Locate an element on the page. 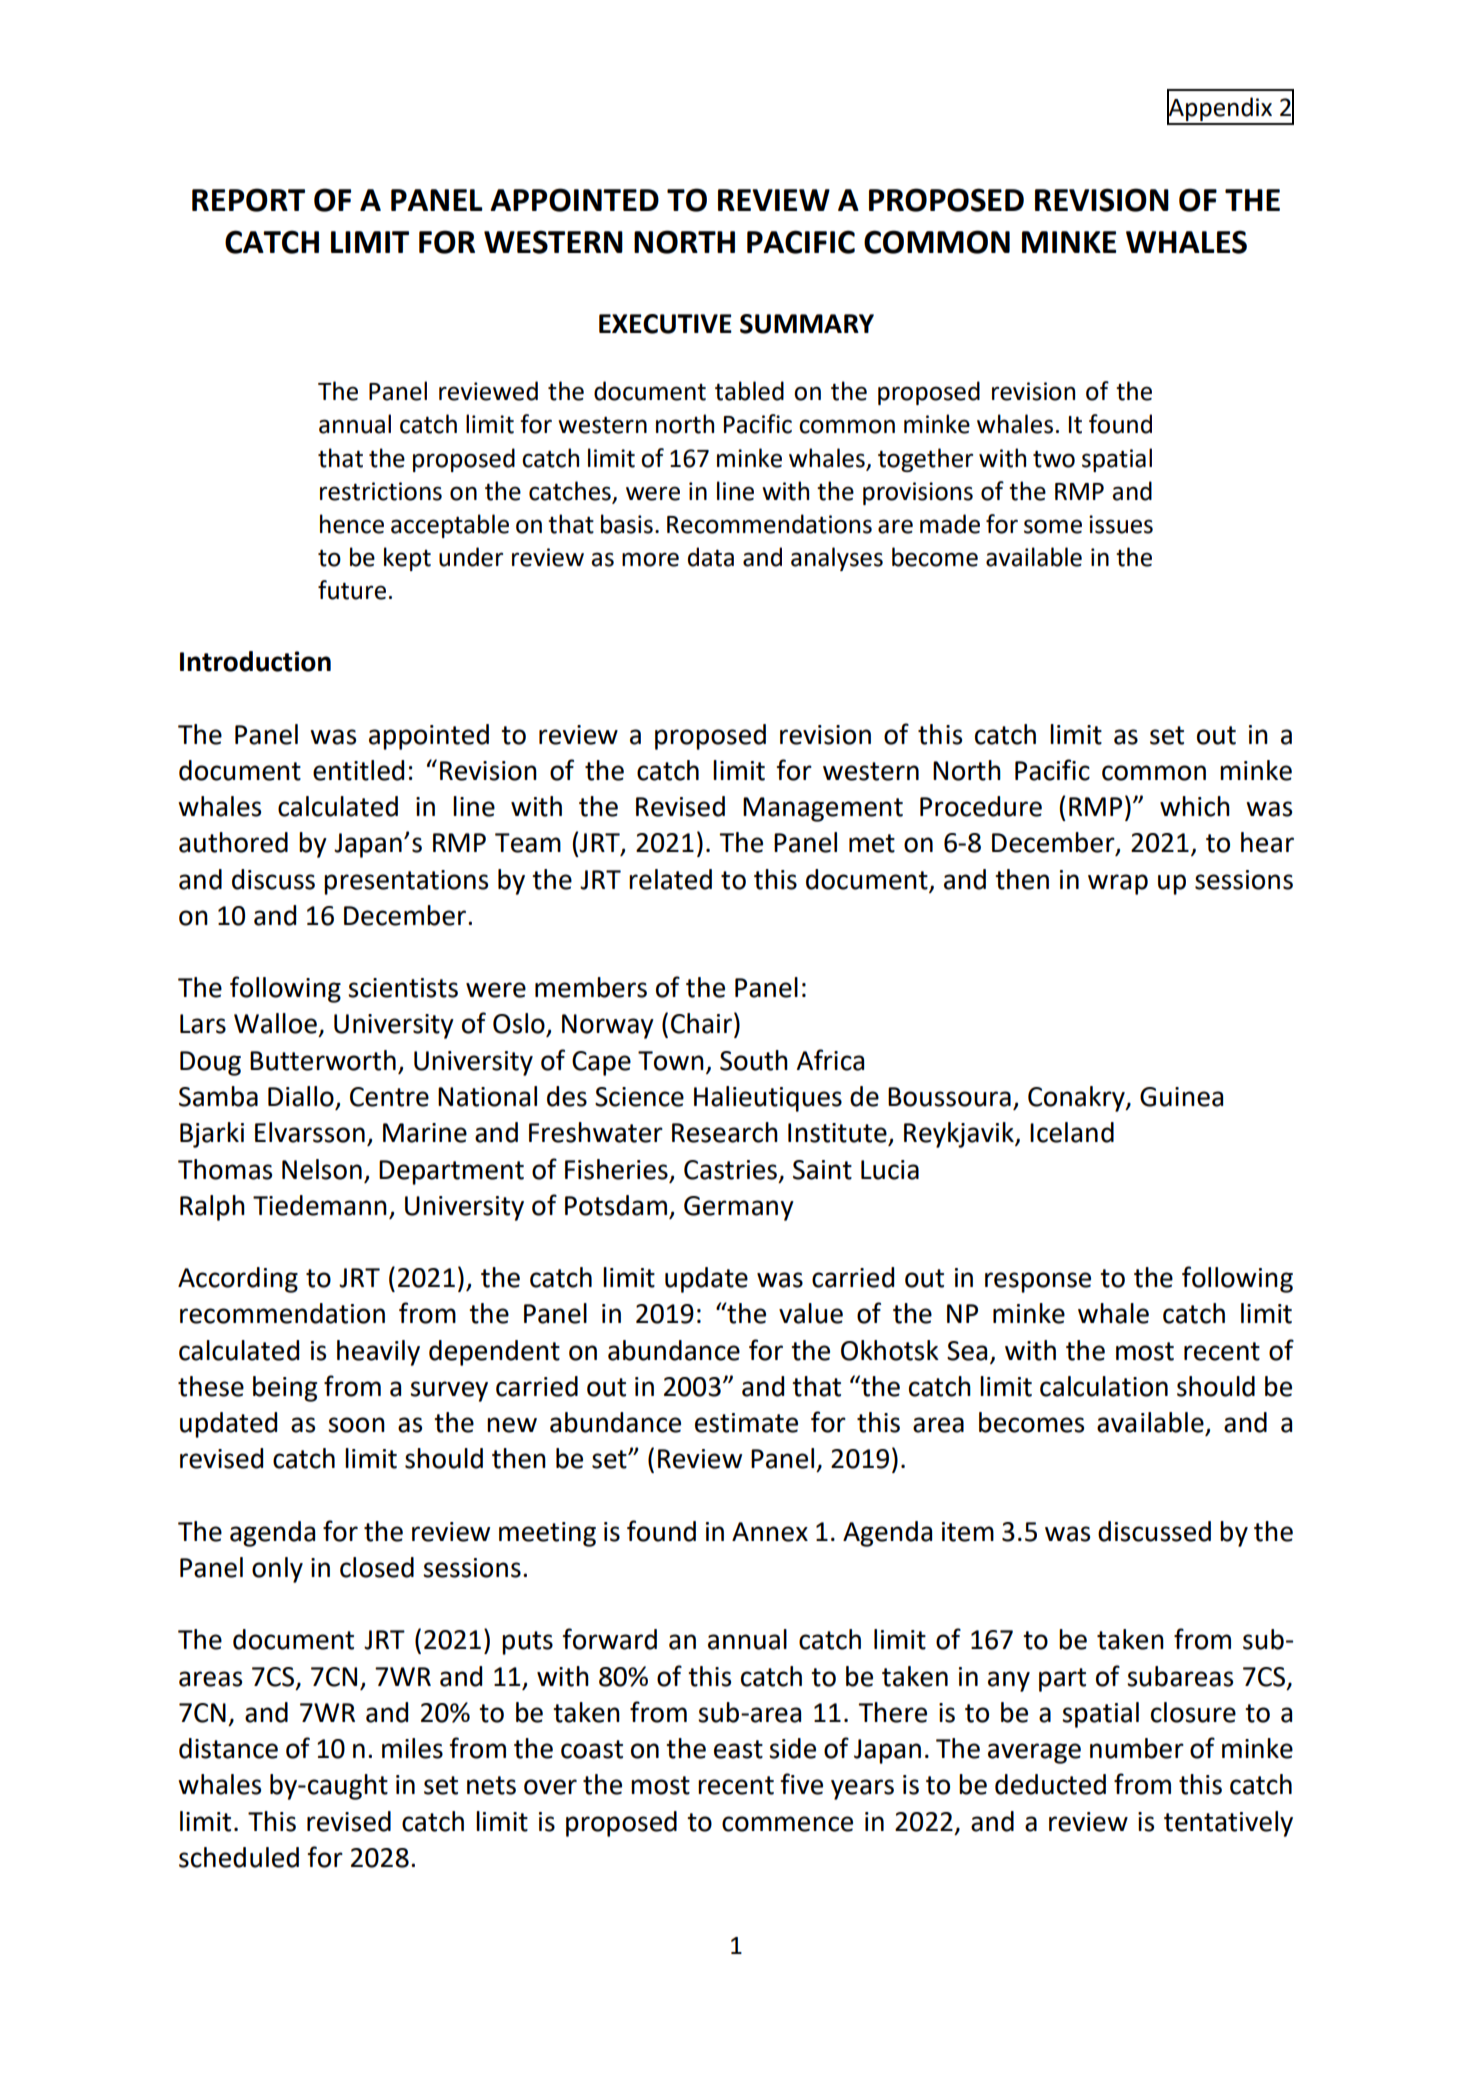 The width and height of the document is (1472, 2082). EXECUTIVE is located at coordinates (665, 324).
